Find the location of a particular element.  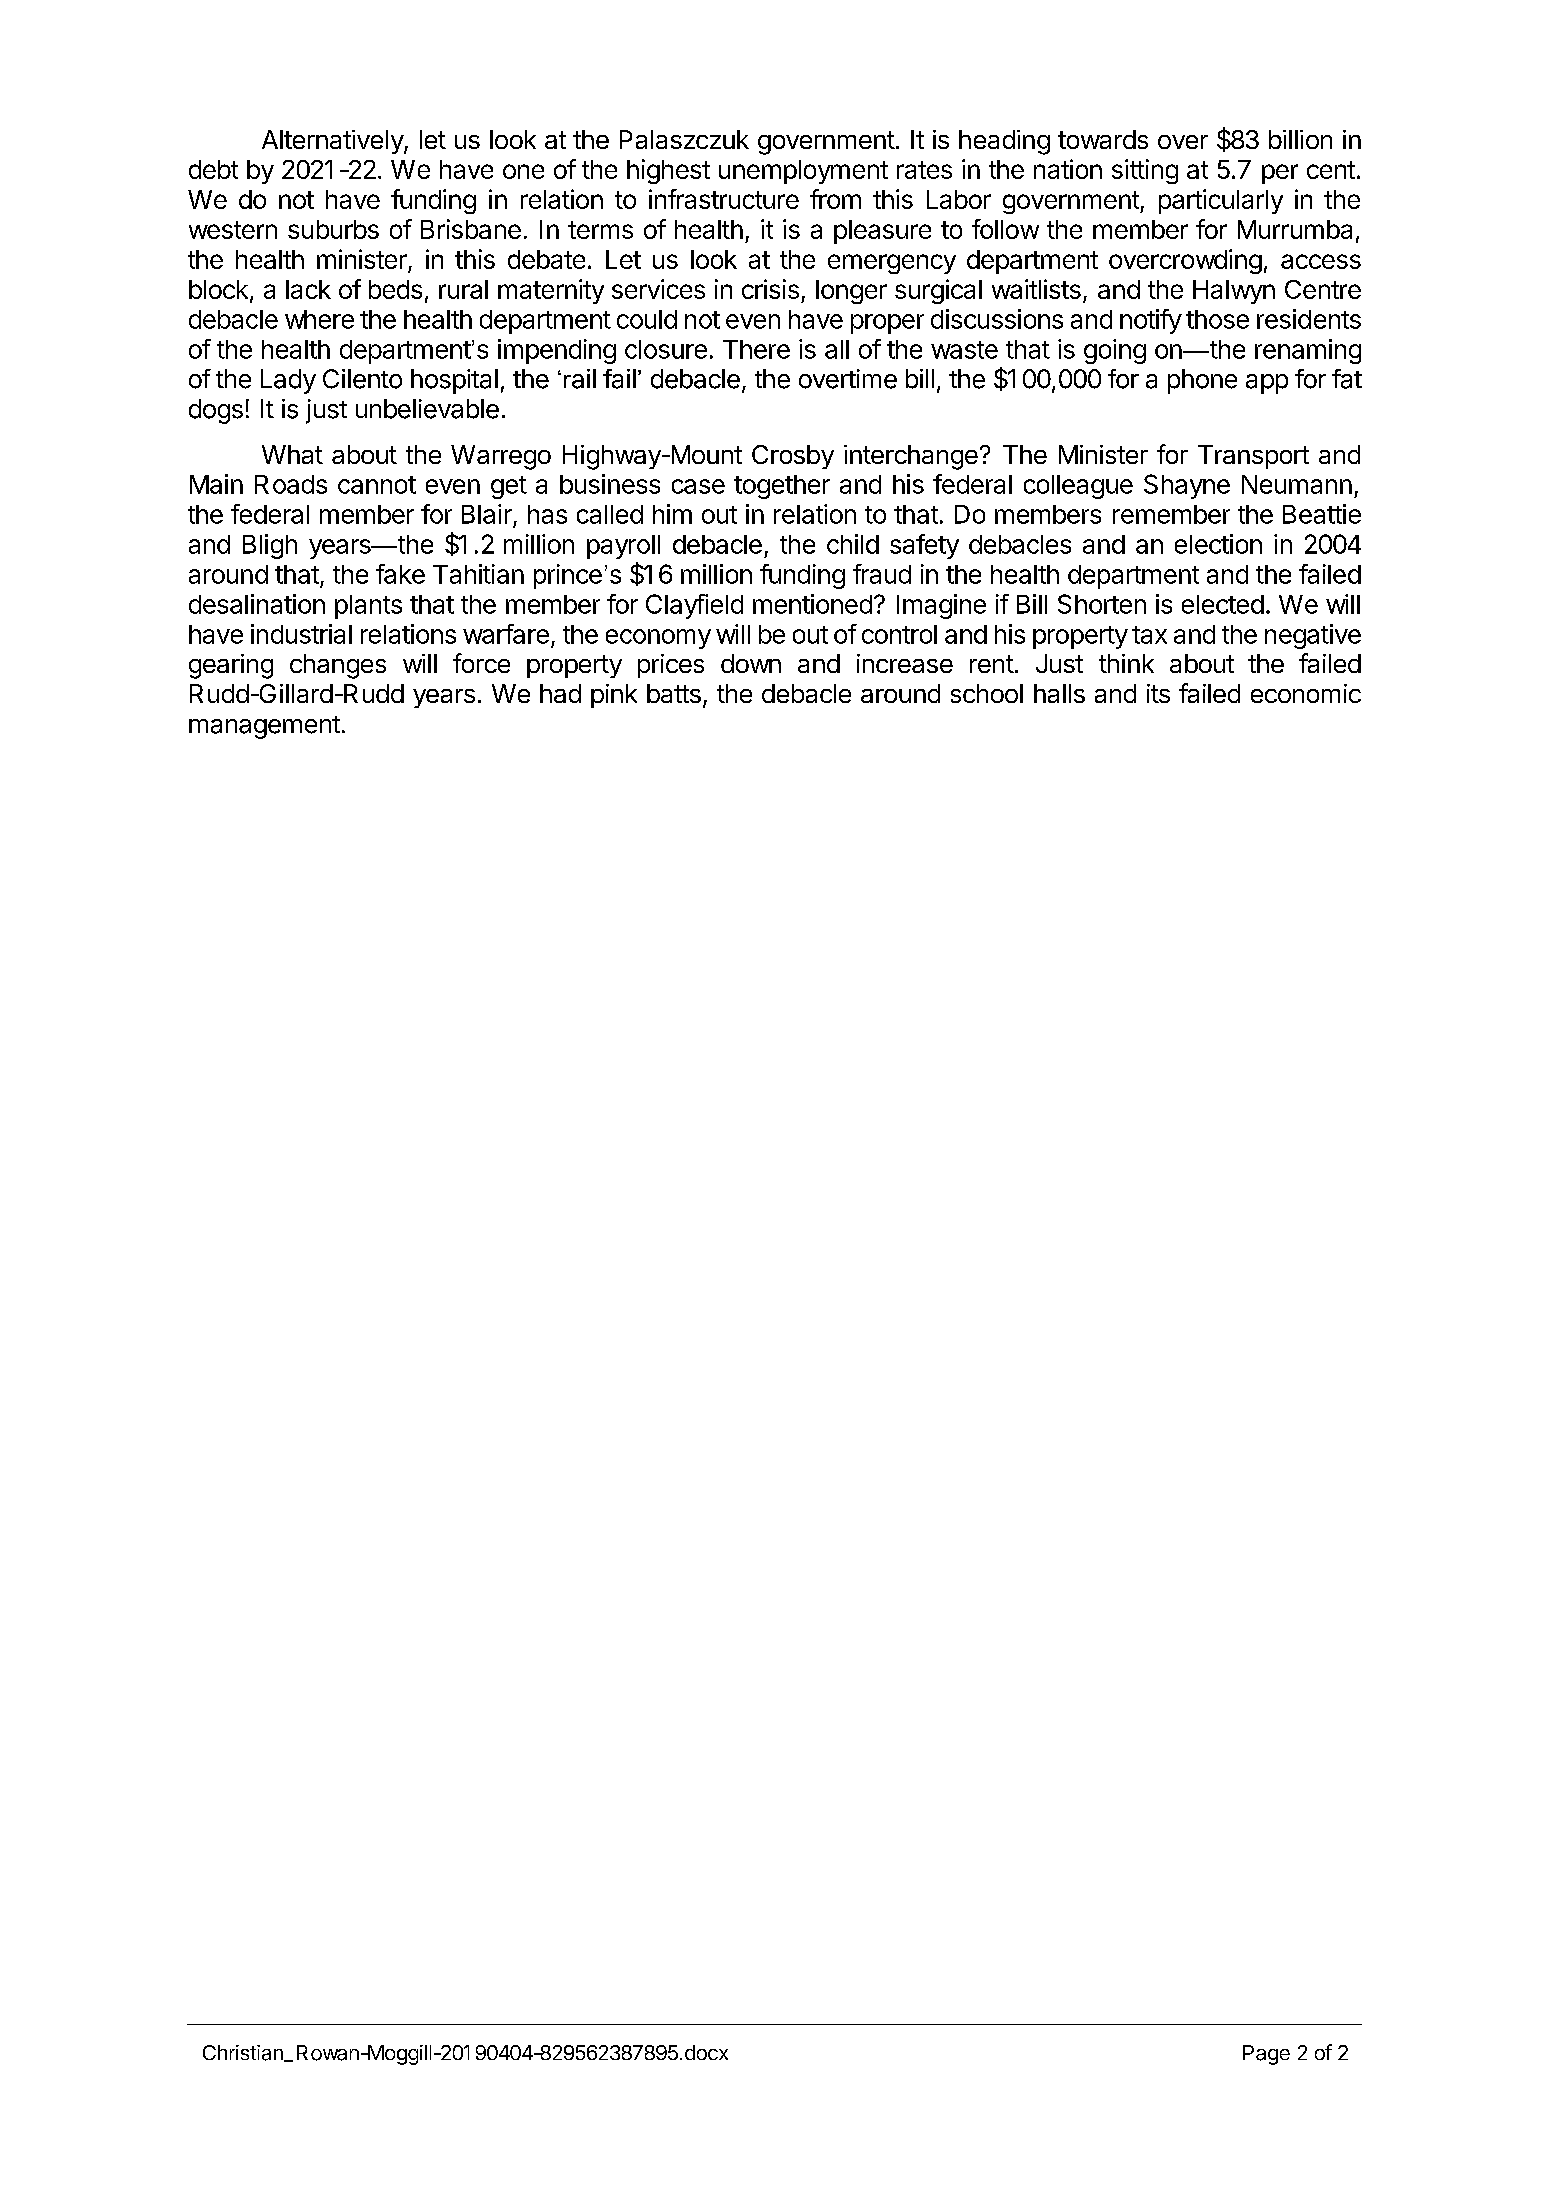

suburbs is located at coordinates (333, 229).
